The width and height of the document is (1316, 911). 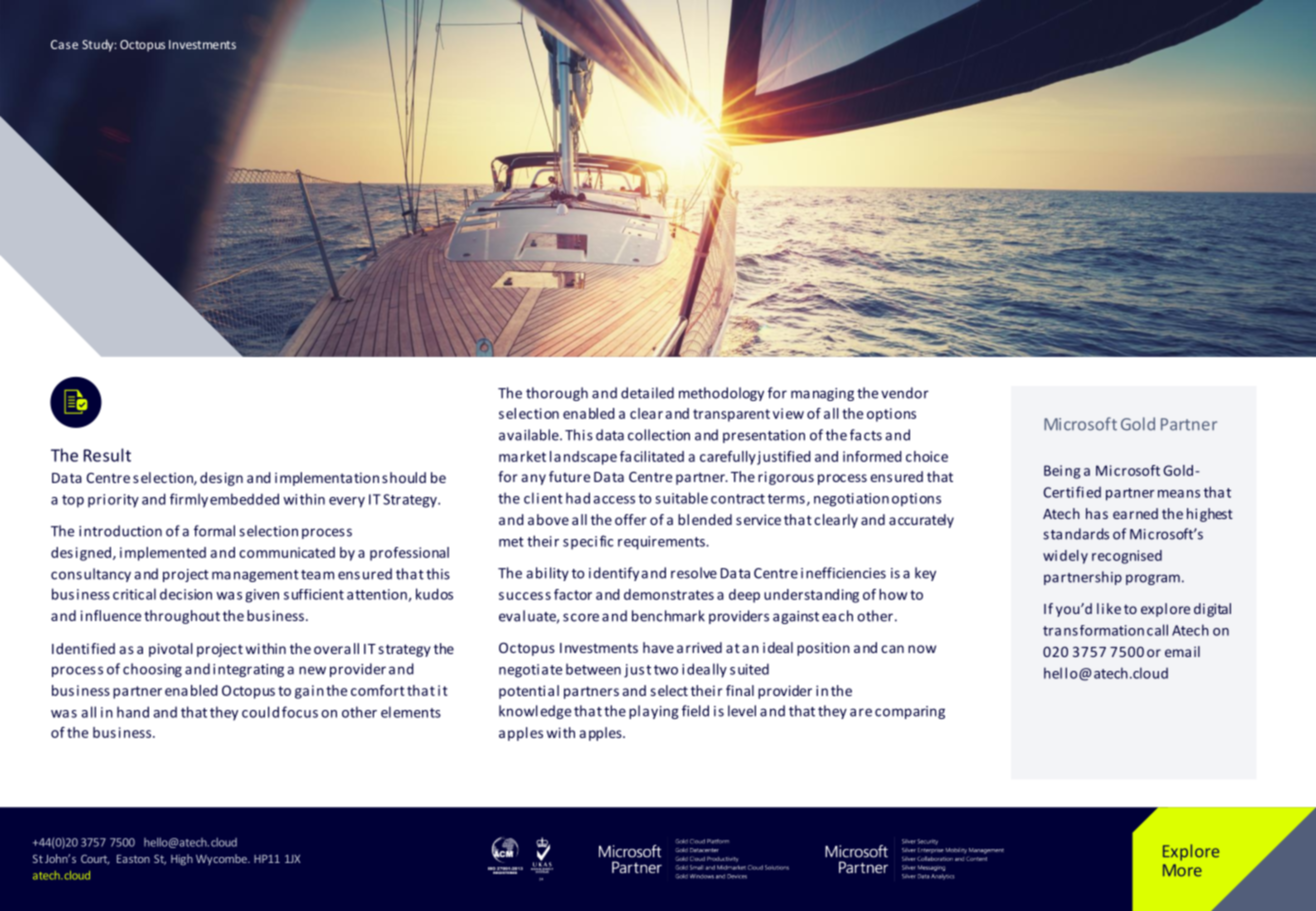 I want to click on playing, so click(x=654, y=712).
